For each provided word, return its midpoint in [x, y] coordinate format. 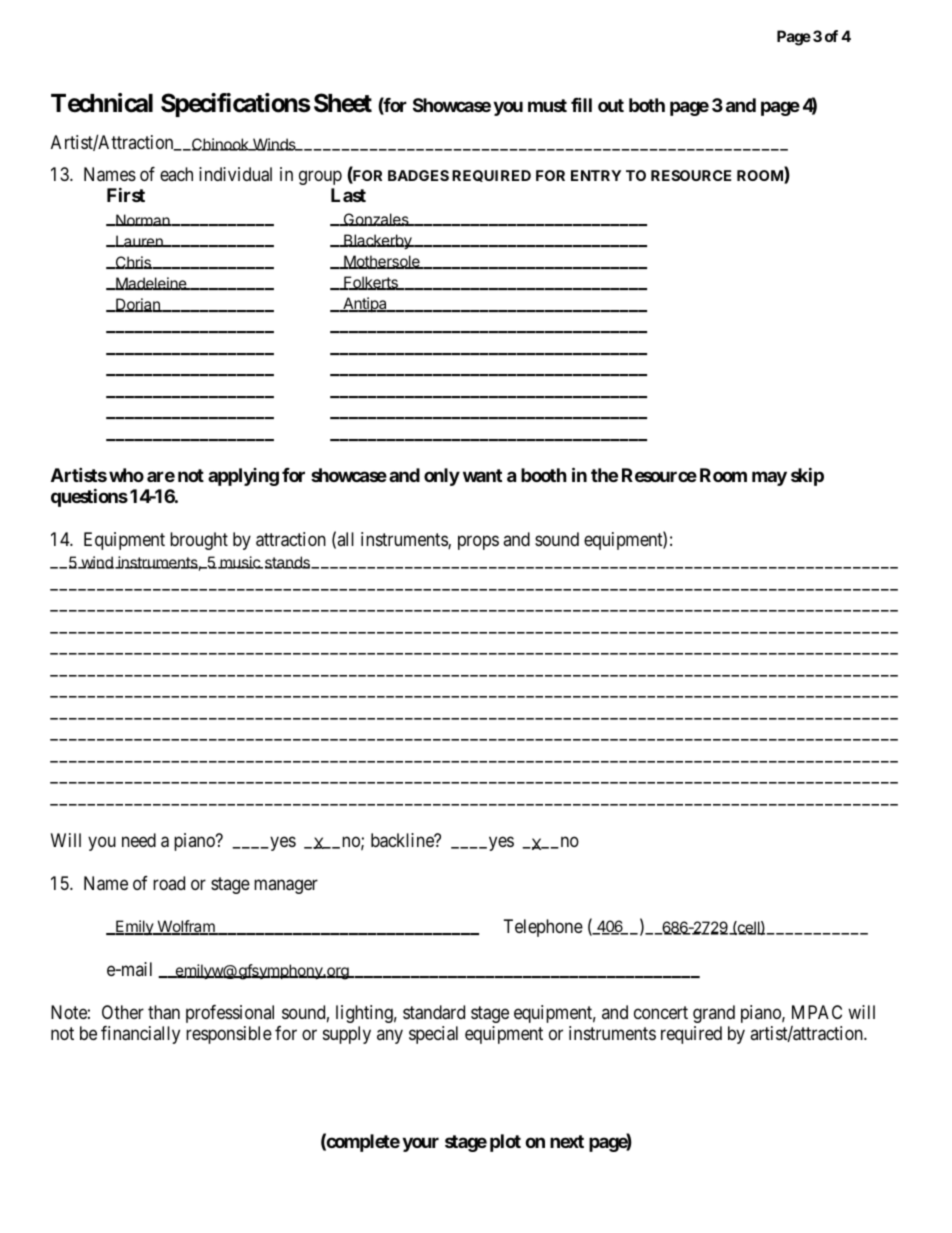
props [478, 542]
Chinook [220, 144]
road [169, 883]
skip [807, 476]
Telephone [543, 928]
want [482, 475]
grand [714, 1014]
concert [661, 1012]
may [769, 478]
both [647, 105]
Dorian [138, 305]
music [240, 562]
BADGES [418, 175]
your [420, 1144]
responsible [229, 1035]
